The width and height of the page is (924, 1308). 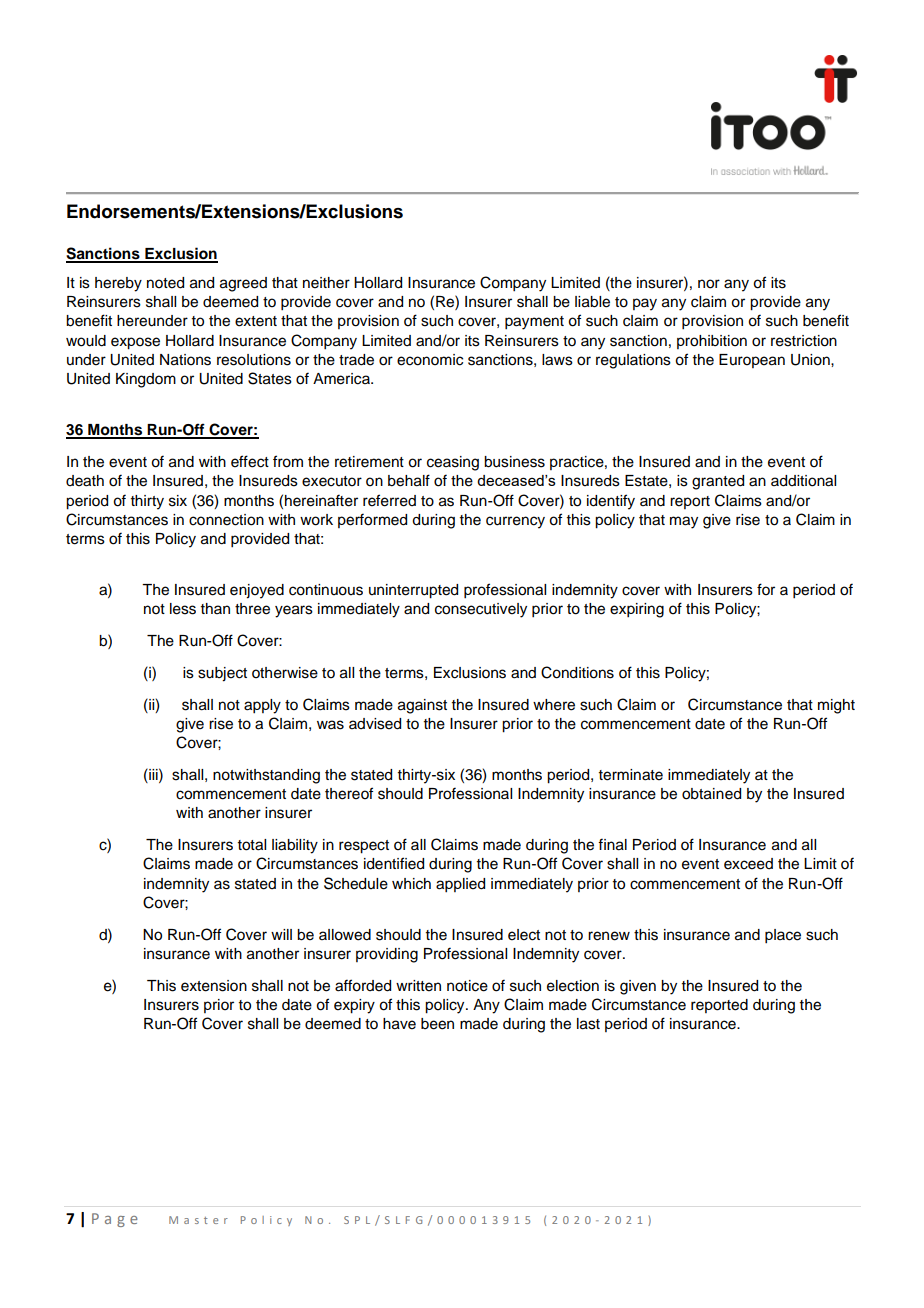 I want to click on will, so click(x=281, y=934).
